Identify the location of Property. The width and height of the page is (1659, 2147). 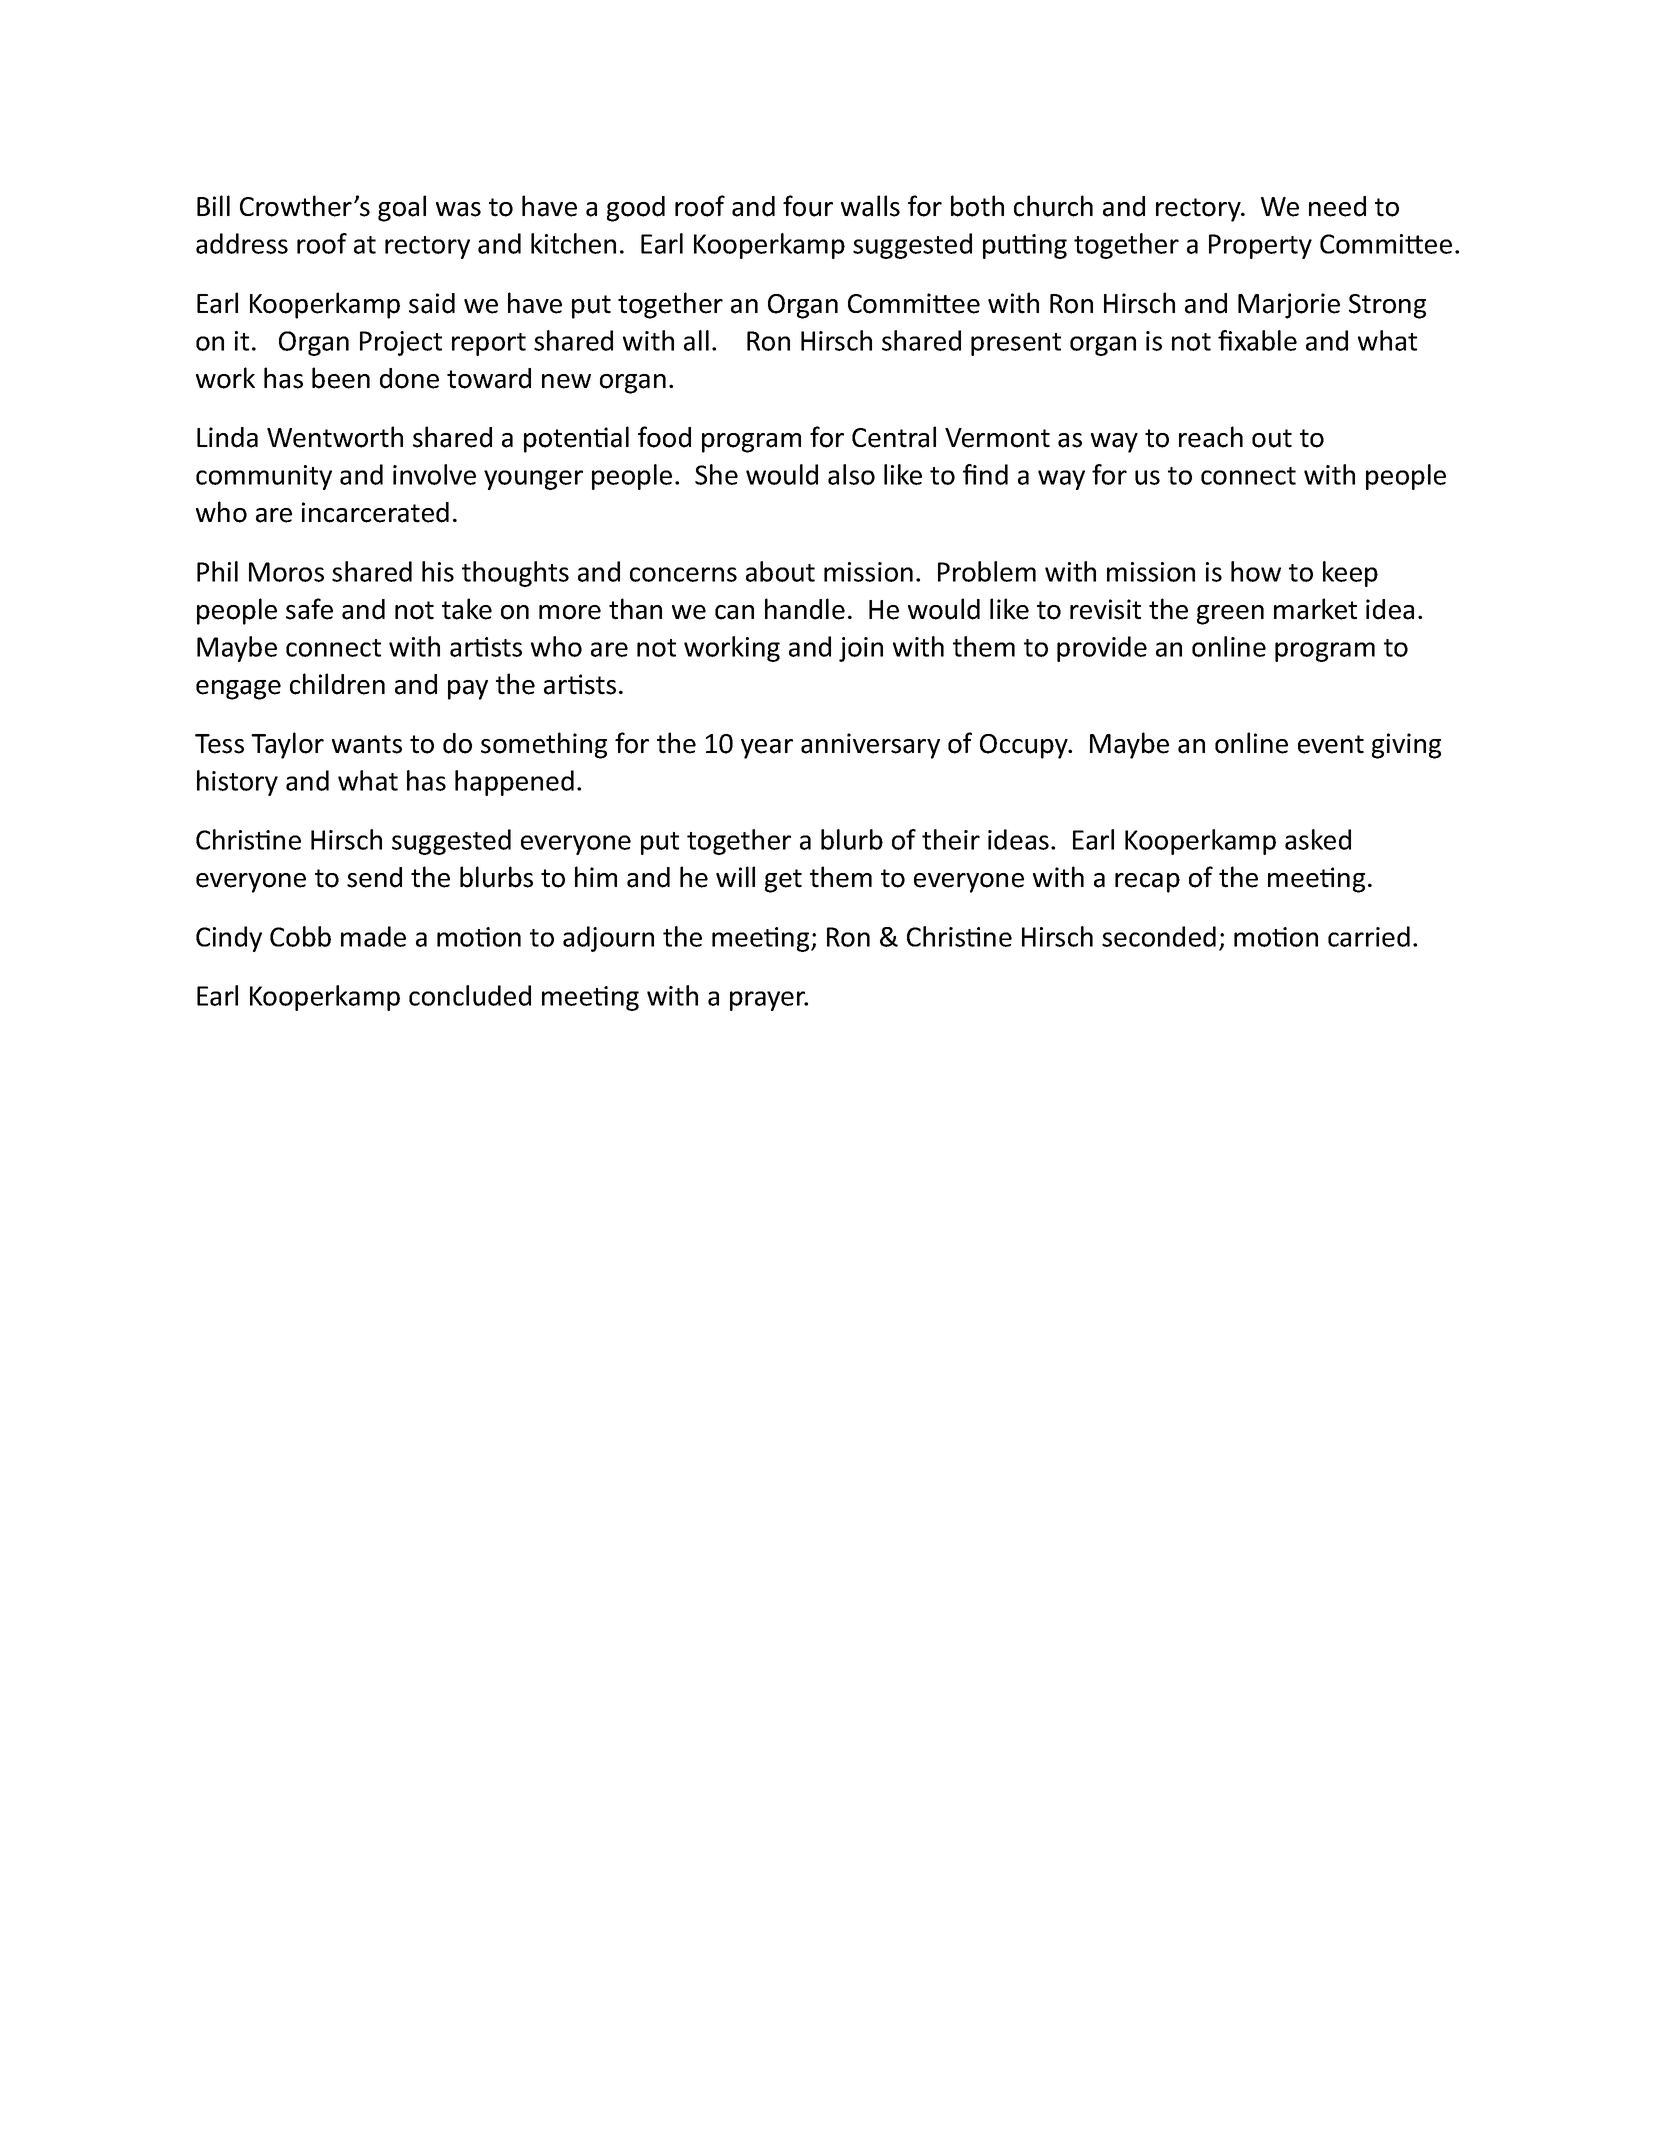
(1260, 246).
